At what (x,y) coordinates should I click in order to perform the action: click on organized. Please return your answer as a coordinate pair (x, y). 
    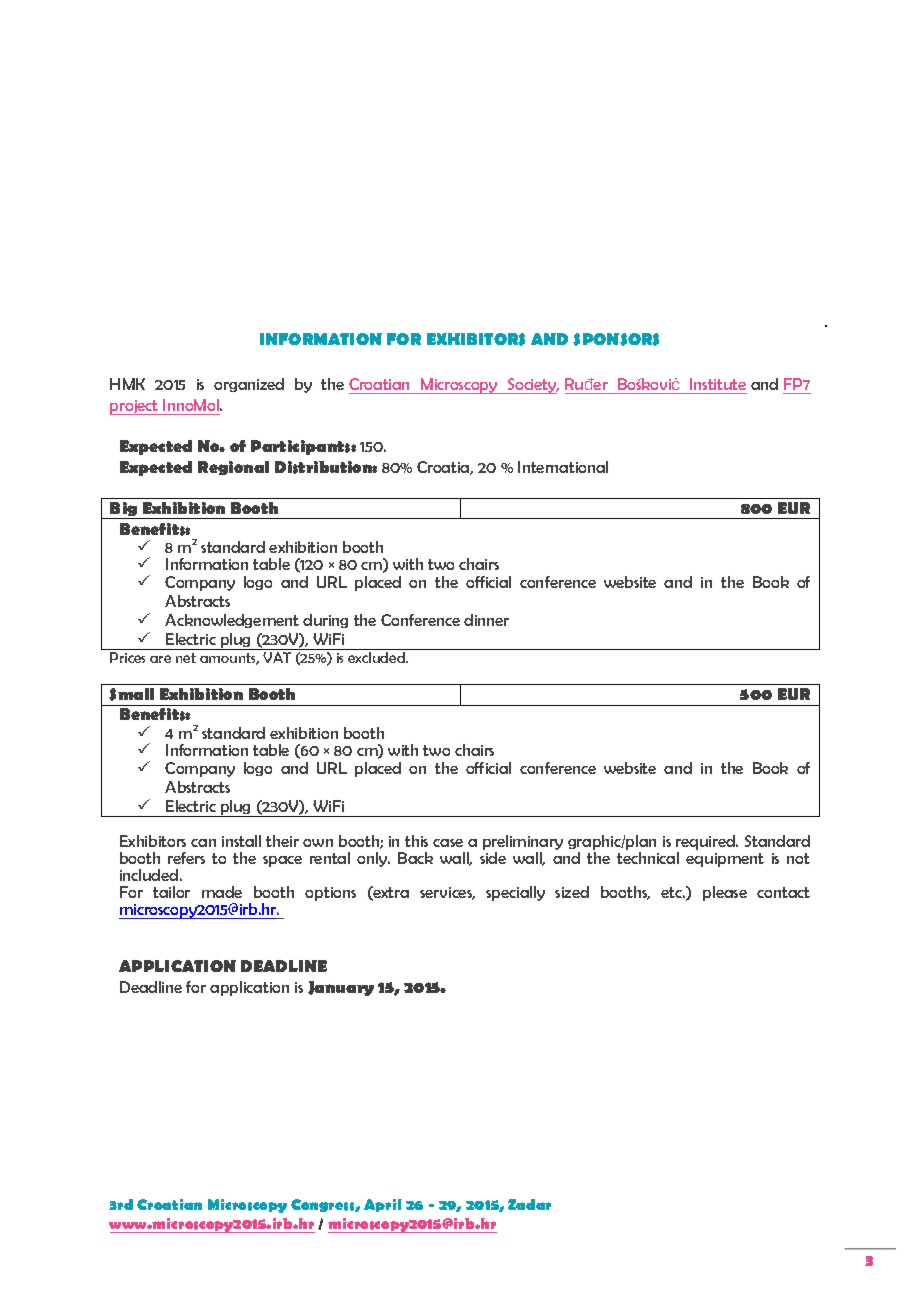
    Looking at the image, I should click on (249, 385).
